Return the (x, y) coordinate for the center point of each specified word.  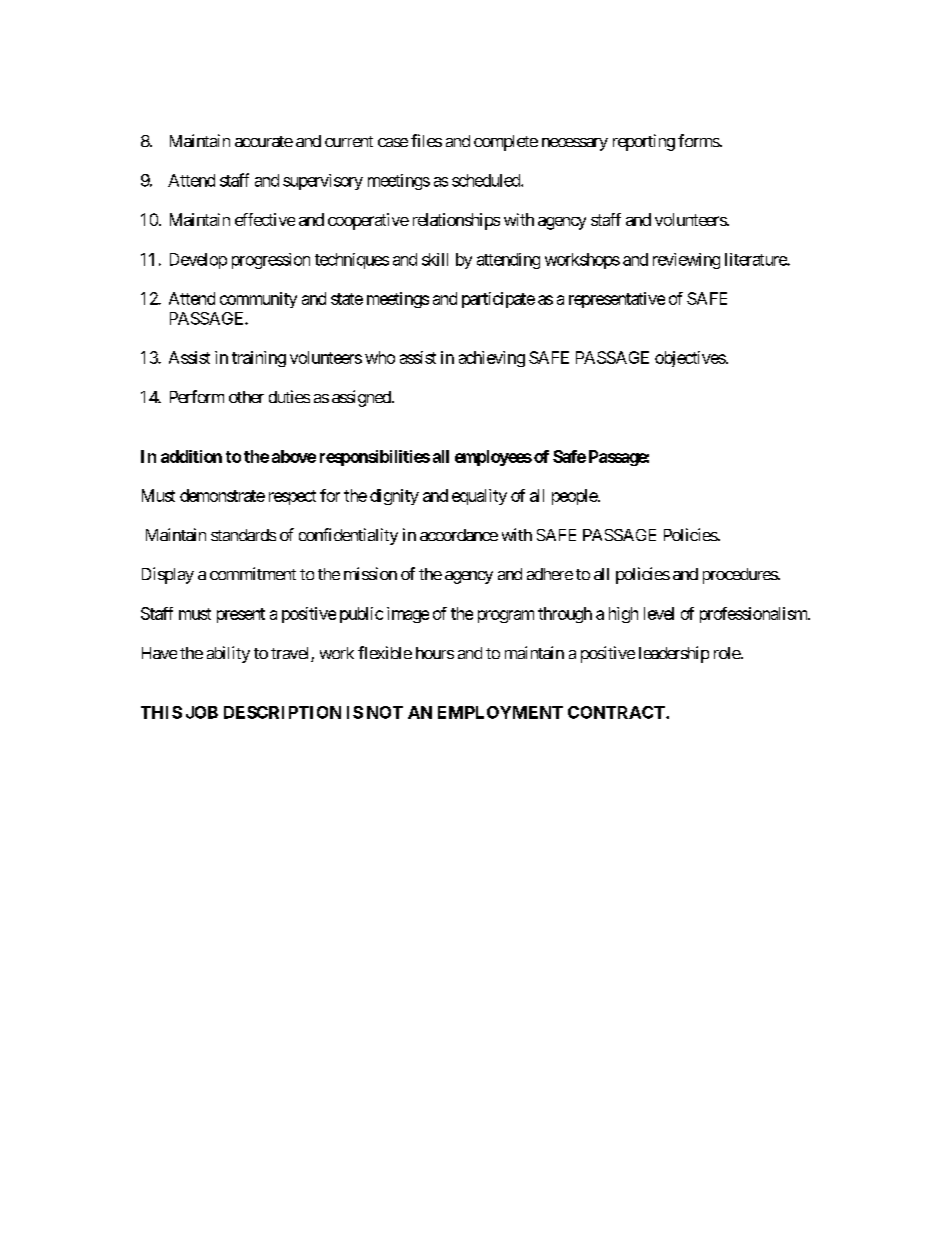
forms (699, 140)
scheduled (487, 180)
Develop (198, 261)
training (259, 359)
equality (479, 497)
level (659, 613)
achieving (492, 359)
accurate (264, 141)
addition (191, 456)
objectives (690, 359)
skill (435, 259)
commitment (253, 573)
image (408, 615)
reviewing (686, 261)
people (575, 497)
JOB (202, 712)
